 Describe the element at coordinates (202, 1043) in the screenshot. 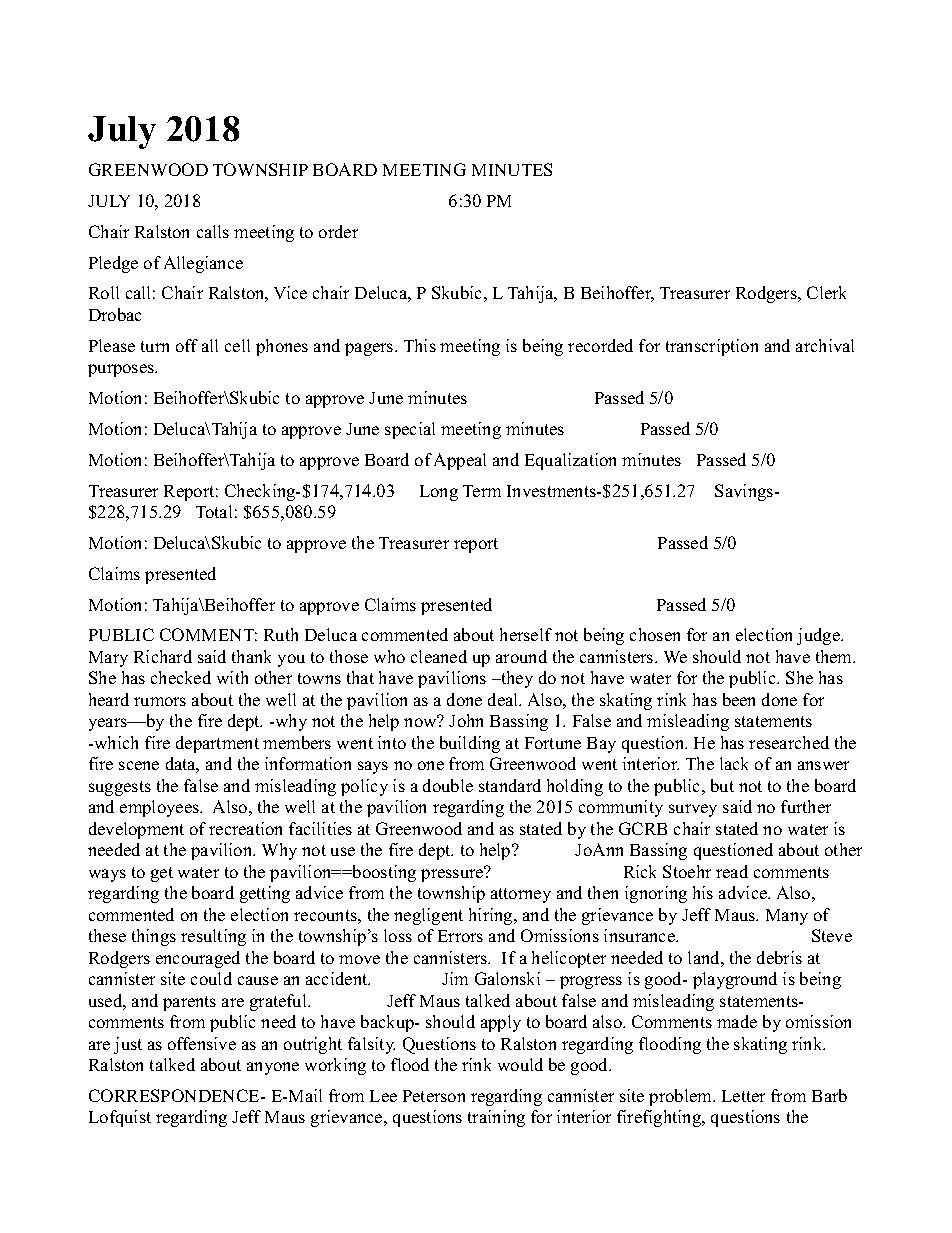

I see `offensive` at that location.
